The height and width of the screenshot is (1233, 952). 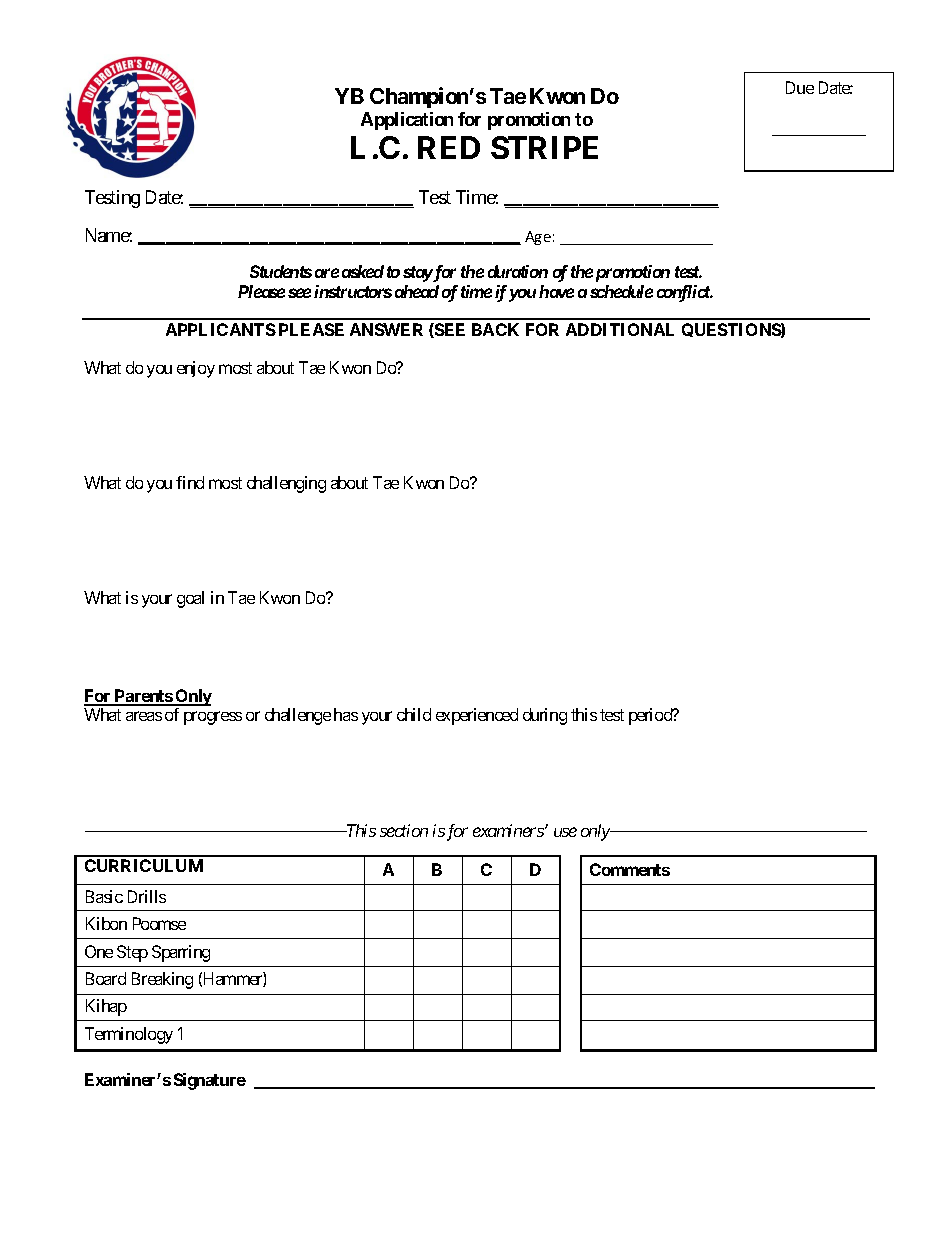 What do you see at coordinates (414, 714) in the screenshot?
I see `child` at bounding box center [414, 714].
